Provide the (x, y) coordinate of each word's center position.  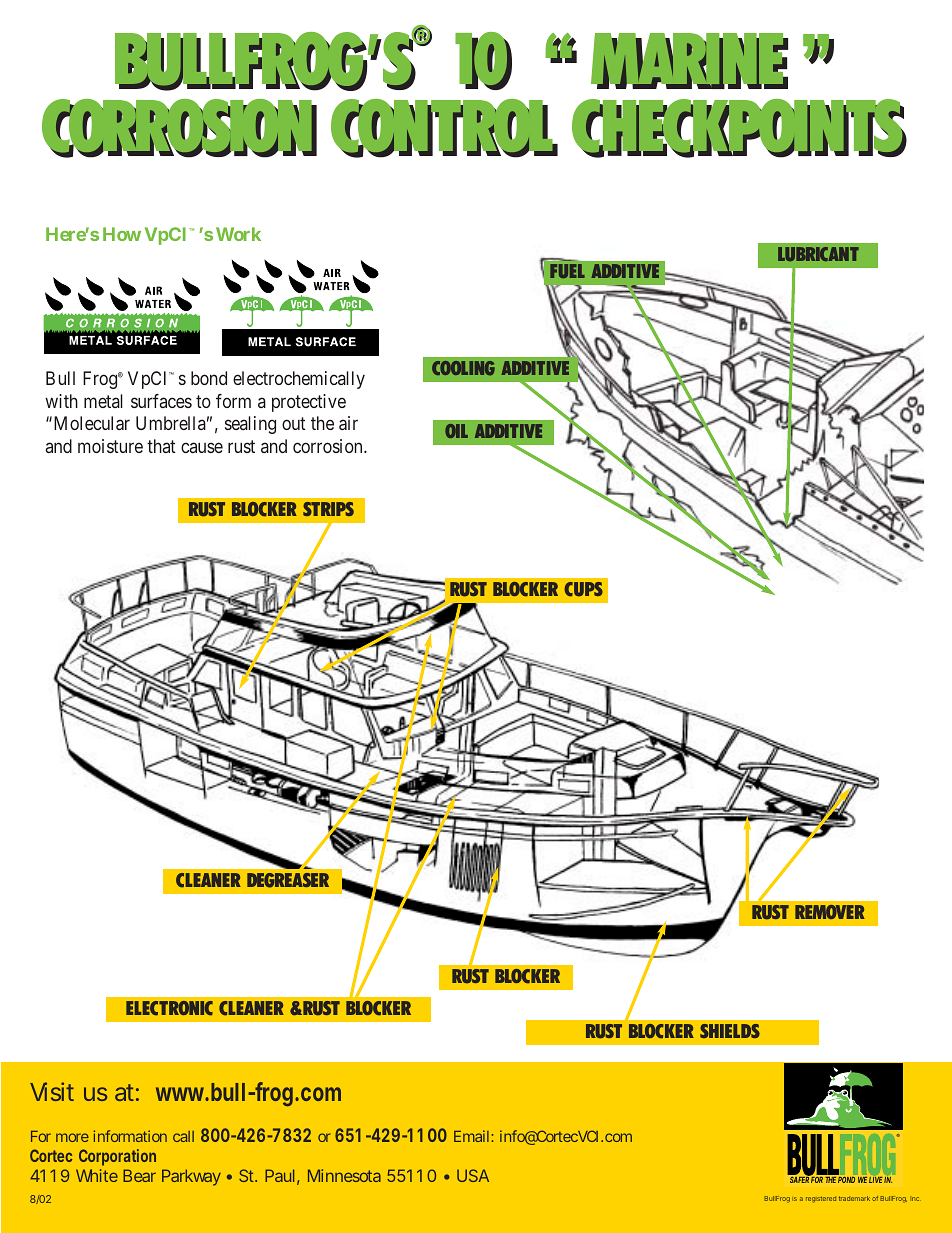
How (122, 234)
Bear (139, 1175)
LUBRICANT (818, 254)
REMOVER (830, 912)
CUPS (583, 589)
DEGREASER (288, 880)
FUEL (567, 271)
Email (471, 1136)
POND (846, 1180)
